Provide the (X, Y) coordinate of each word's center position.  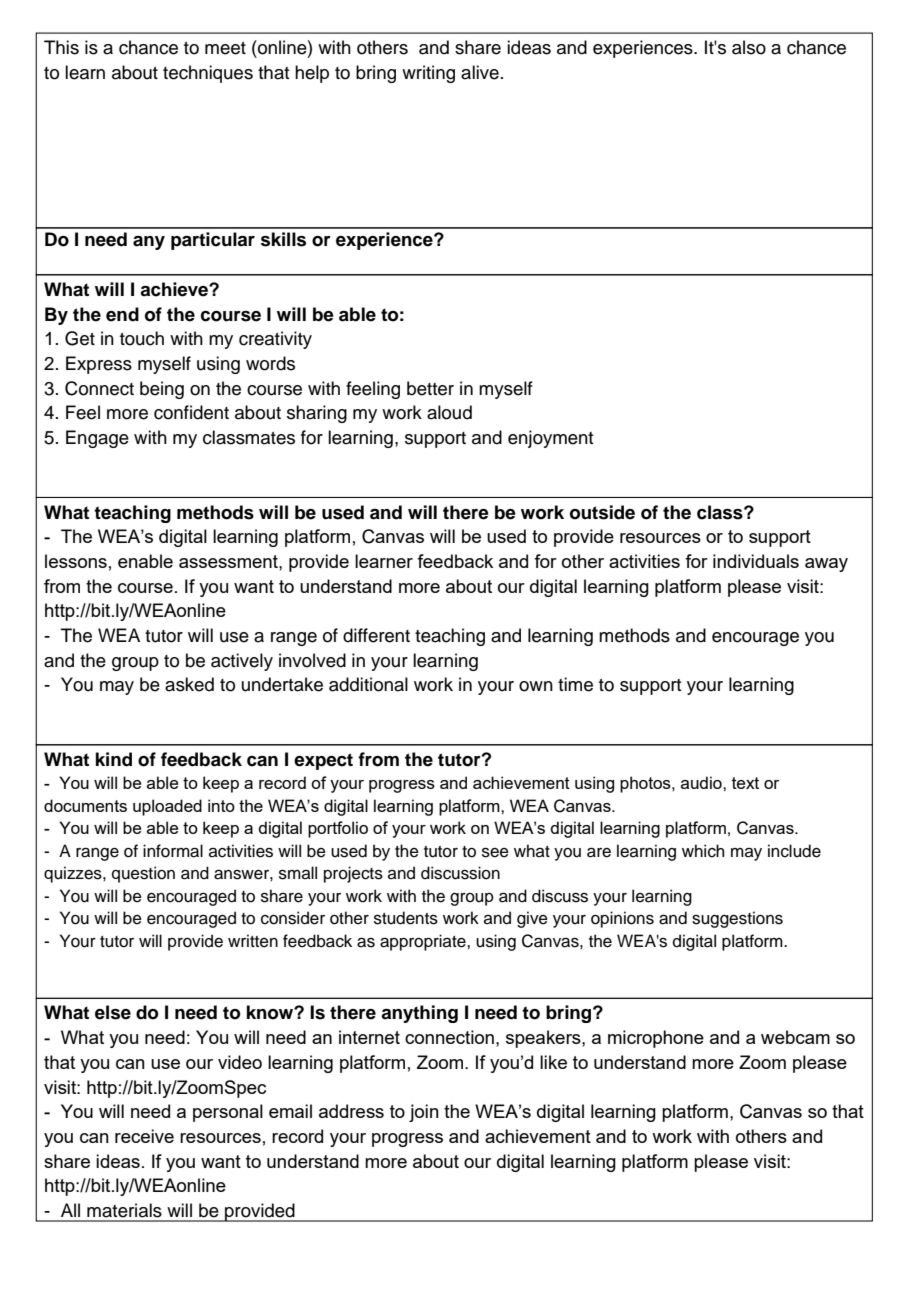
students (406, 918)
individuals (756, 561)
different (376, 635)
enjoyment (550, 439)
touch (142, 338)
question (143, 874)
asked (189, 684)
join (424, 1113)
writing (428, 74)
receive (144, 1136)
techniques (208, 74)
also (749, 47)
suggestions (737, 919)
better (430, 388)
